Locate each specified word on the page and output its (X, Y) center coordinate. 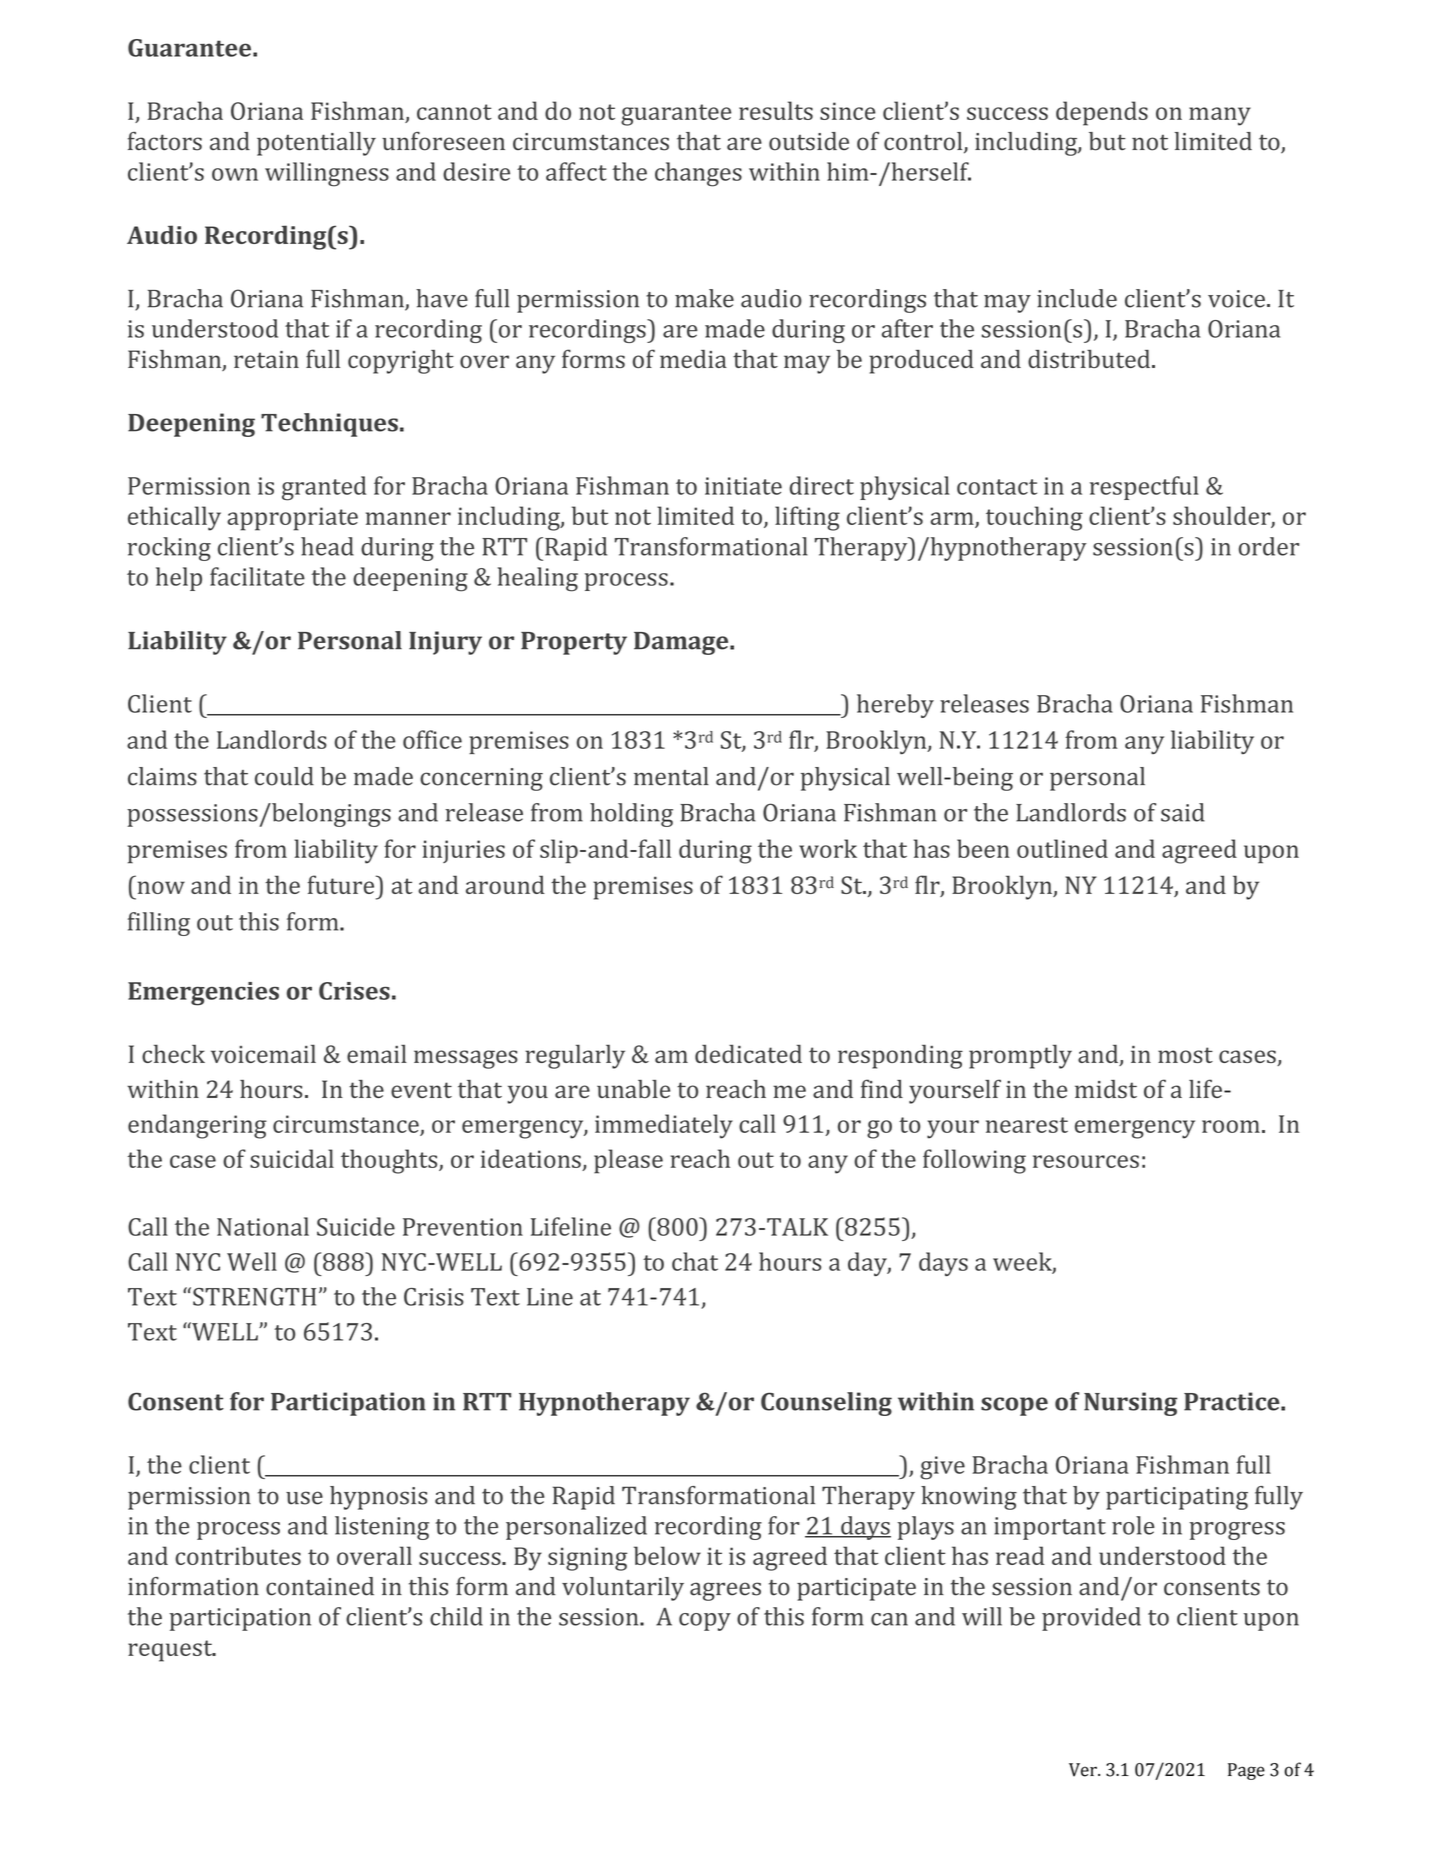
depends (1102, 113)
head (327, 546)
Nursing (1131, 1404)
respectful (1144, 488)
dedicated (748, 1053)
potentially (316, 144)
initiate (743, 486)
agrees (725, 1591)
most (1185, 1055)
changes (698, 174)
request (171, 1651)
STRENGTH (254, 1297)
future (342, 884)
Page (1246, 1771)
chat (695, 1261)
